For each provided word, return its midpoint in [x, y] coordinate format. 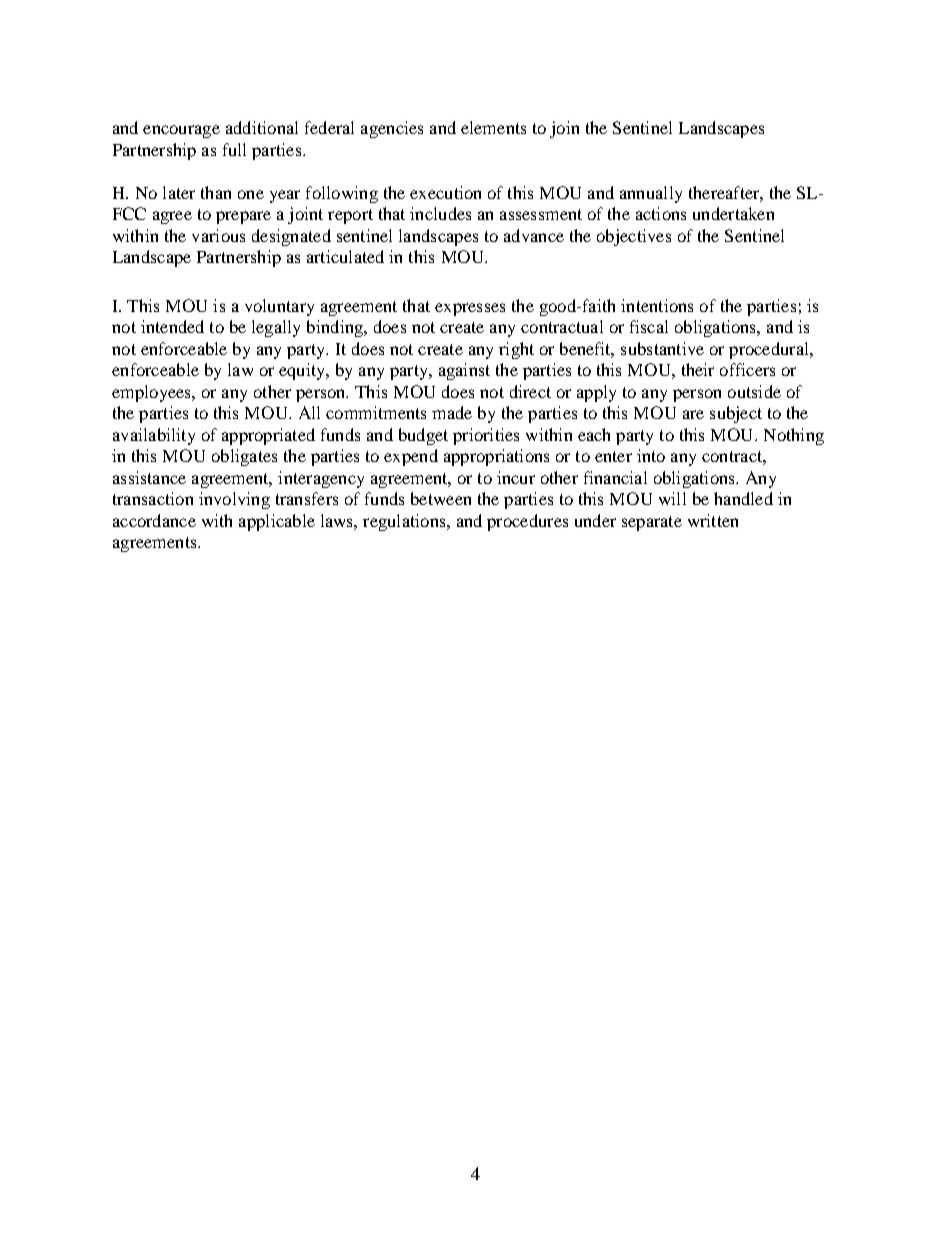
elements [493, 127]
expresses [470, 309]
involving [234, 500]
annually [651, 194]
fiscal [649, 326]
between [441, 498]
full [234, 149]
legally [276, 328]
